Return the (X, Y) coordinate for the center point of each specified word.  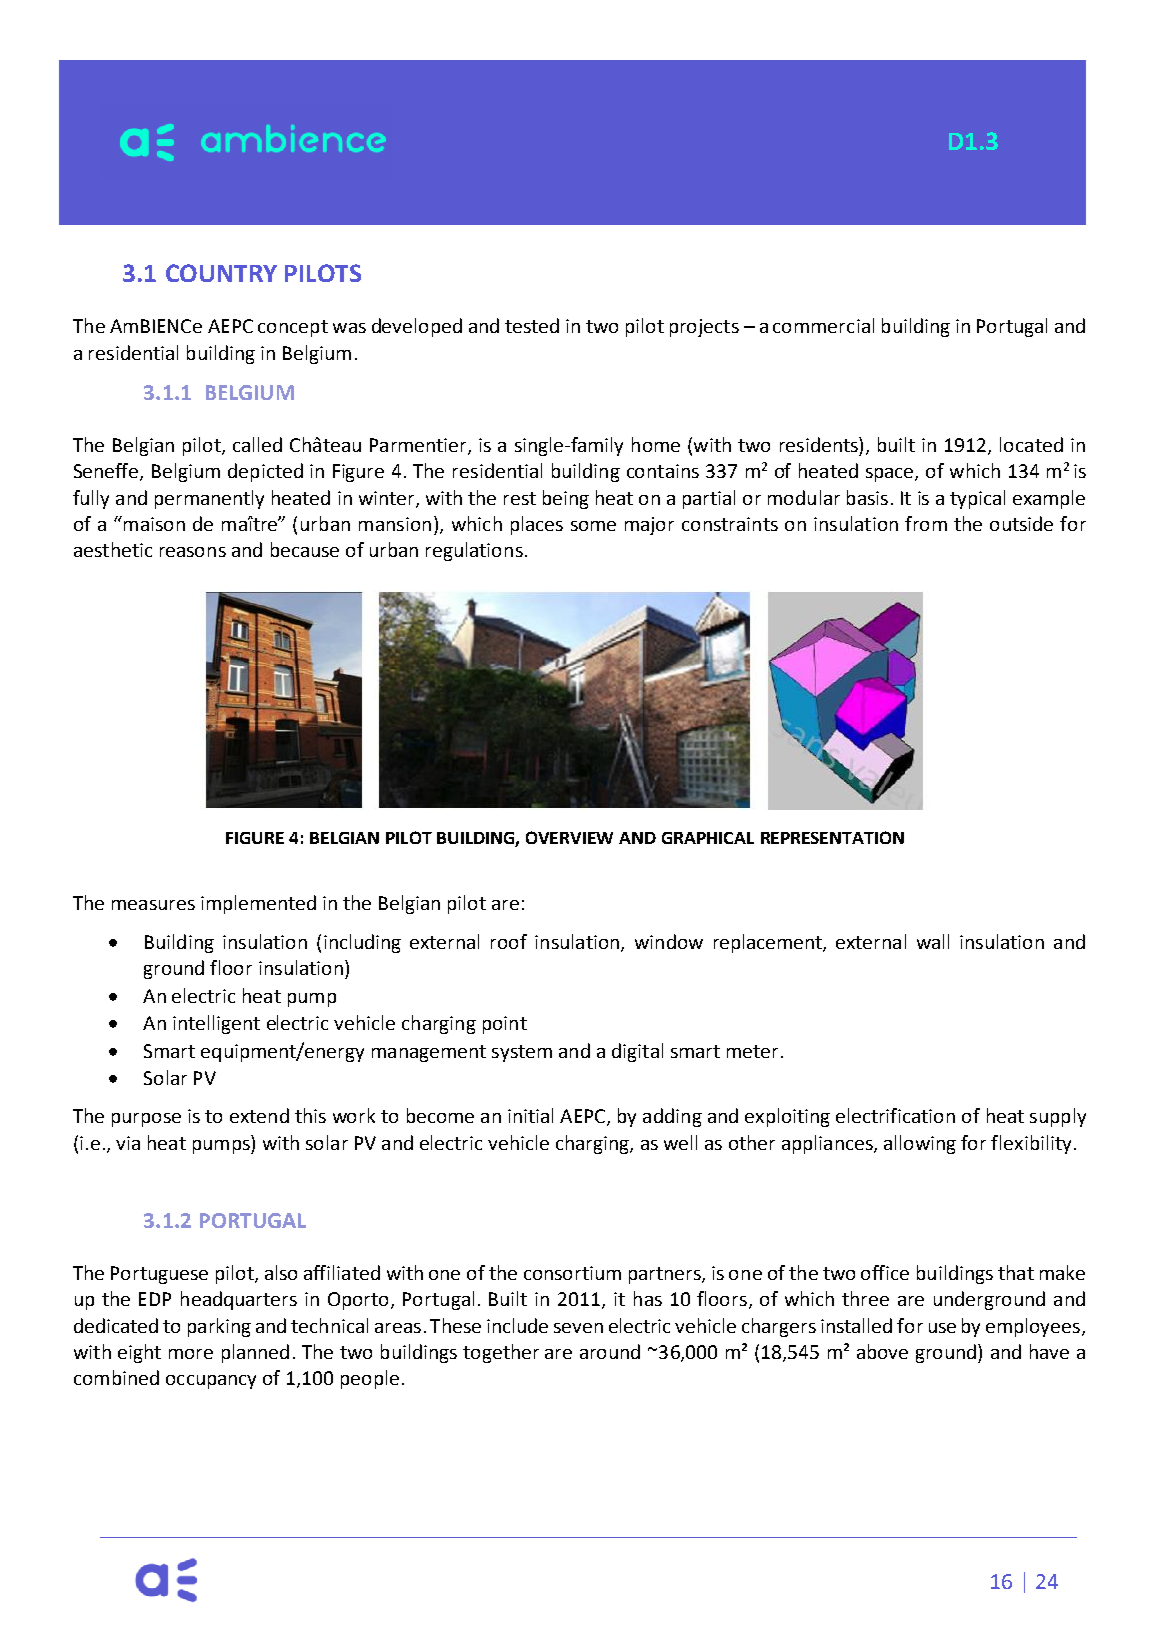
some (593, 526)
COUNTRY (221, 273)
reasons (193, 552)
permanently (209, 499)
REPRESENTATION (832, 837)
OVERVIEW (569, 837)
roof (509, 941)
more (191, 1354)
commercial (823, 325)
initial (530, 1115)
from (926, 523)
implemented (258, 904)
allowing (920, 1144)
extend (259, 1115)
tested (532, 325)
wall (933, 941)
